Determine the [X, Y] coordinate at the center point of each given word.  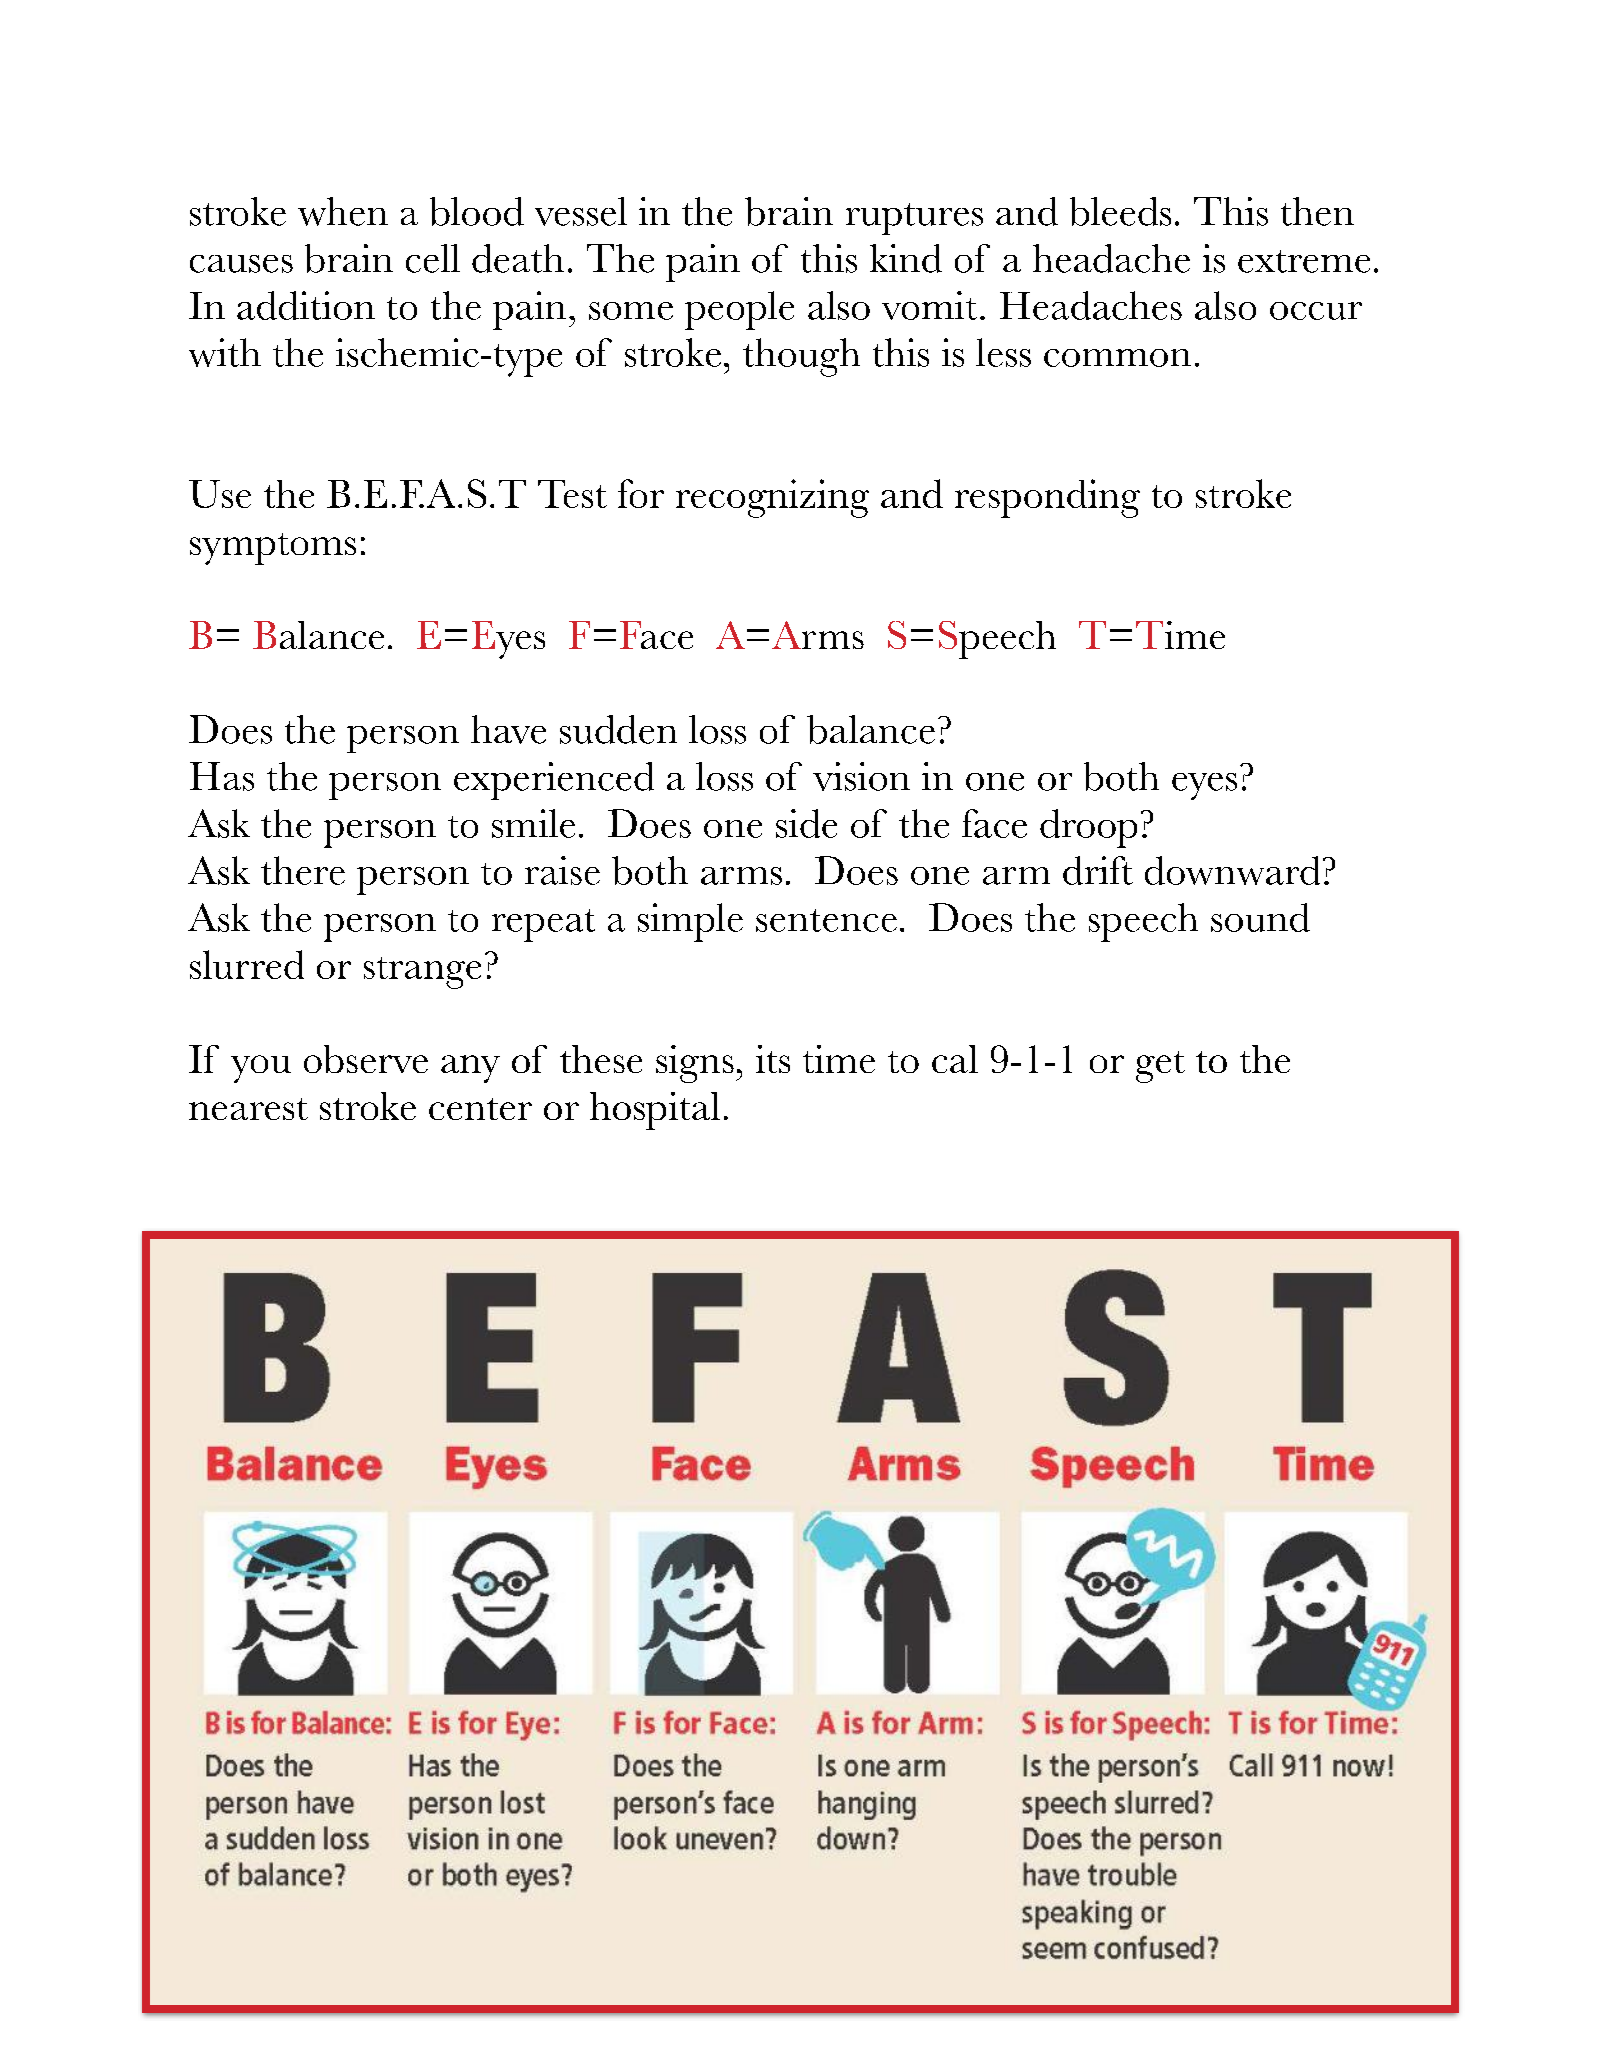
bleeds [1120, 211]
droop [1088, 828]
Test [572, 494]
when [343, 211]
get [1160, 1067]
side [806, 823]
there [303, 870]
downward [1232, 870]
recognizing [772, 498]
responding [1047, 498]
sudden [618, 729]
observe [366, 1059]
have [508, 729]
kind [906, 258]
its [773, 1059]
